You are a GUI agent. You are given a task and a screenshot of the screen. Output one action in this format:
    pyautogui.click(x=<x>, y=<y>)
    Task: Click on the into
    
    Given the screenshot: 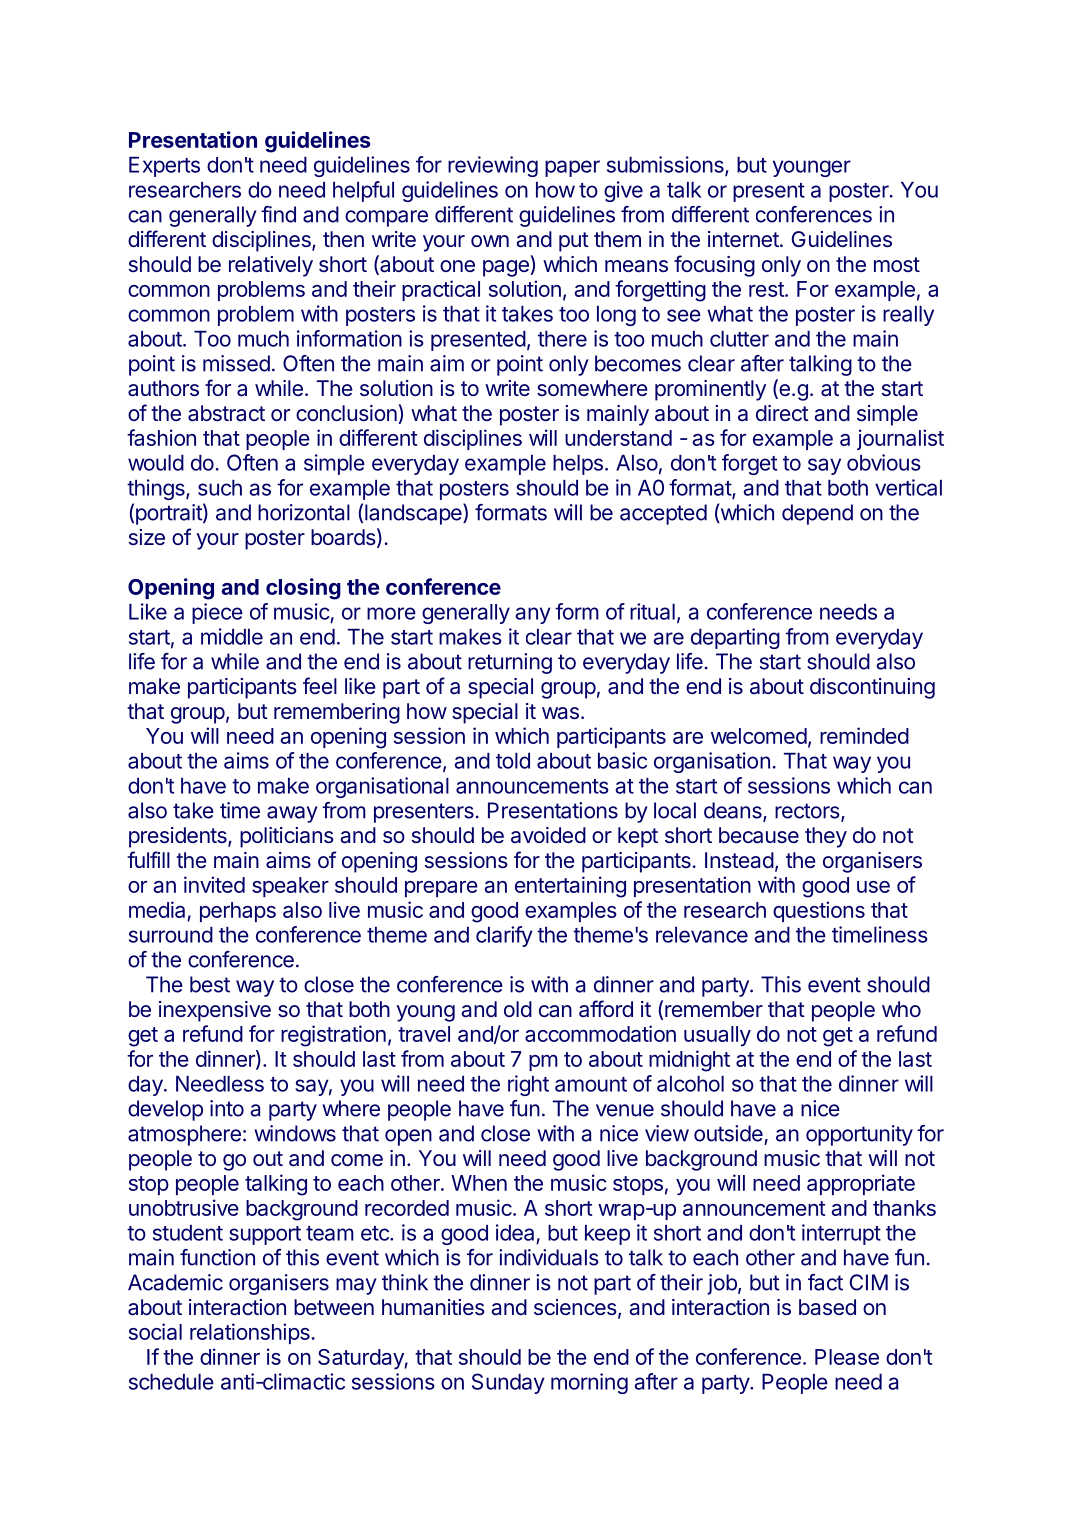 What is the action you would take?
    pyautogui.click(x=227, y=1108)
